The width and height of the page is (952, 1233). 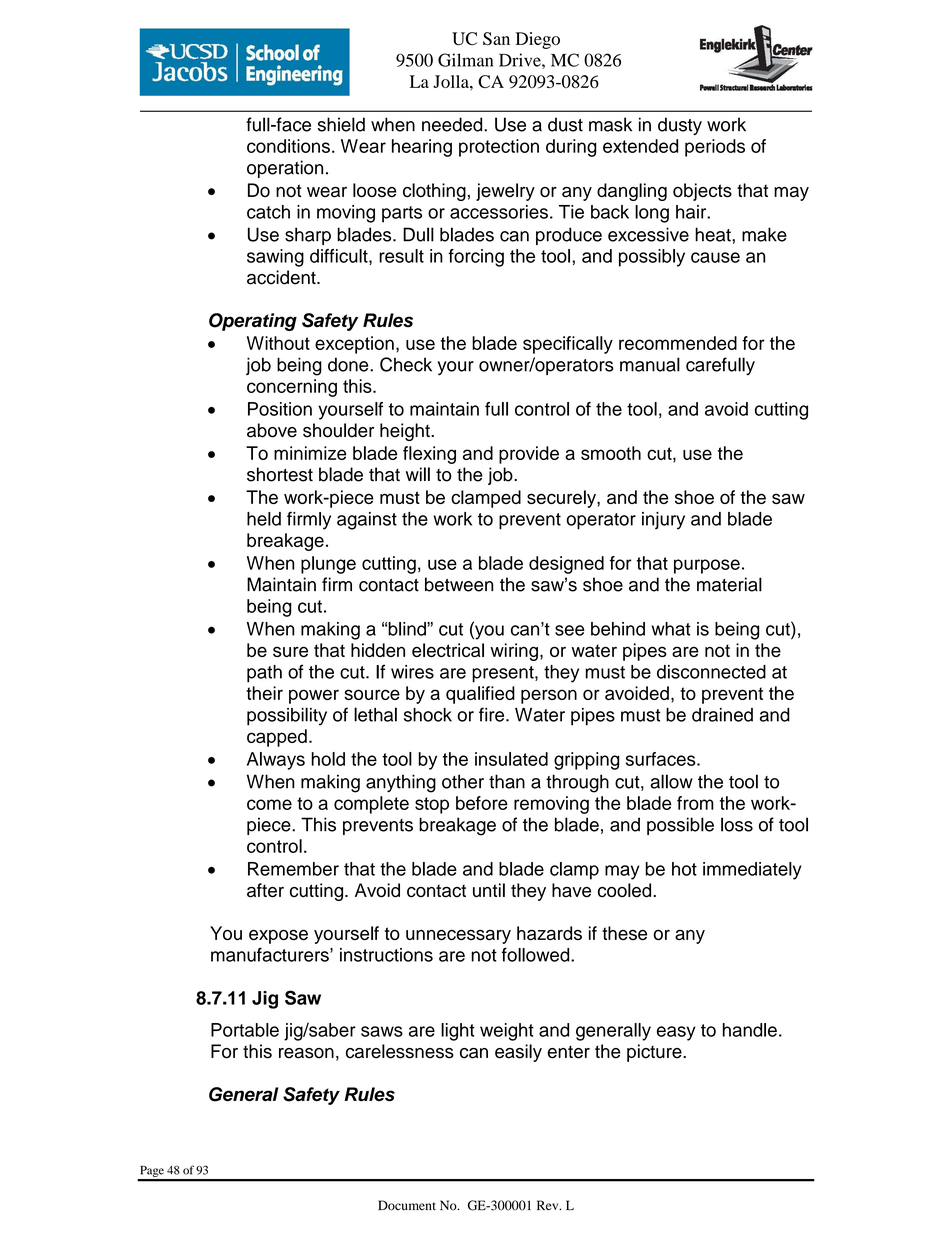 What do you see at coordinates (482, 803) in the page?
I see `before` at bounding box center [482, 803].
